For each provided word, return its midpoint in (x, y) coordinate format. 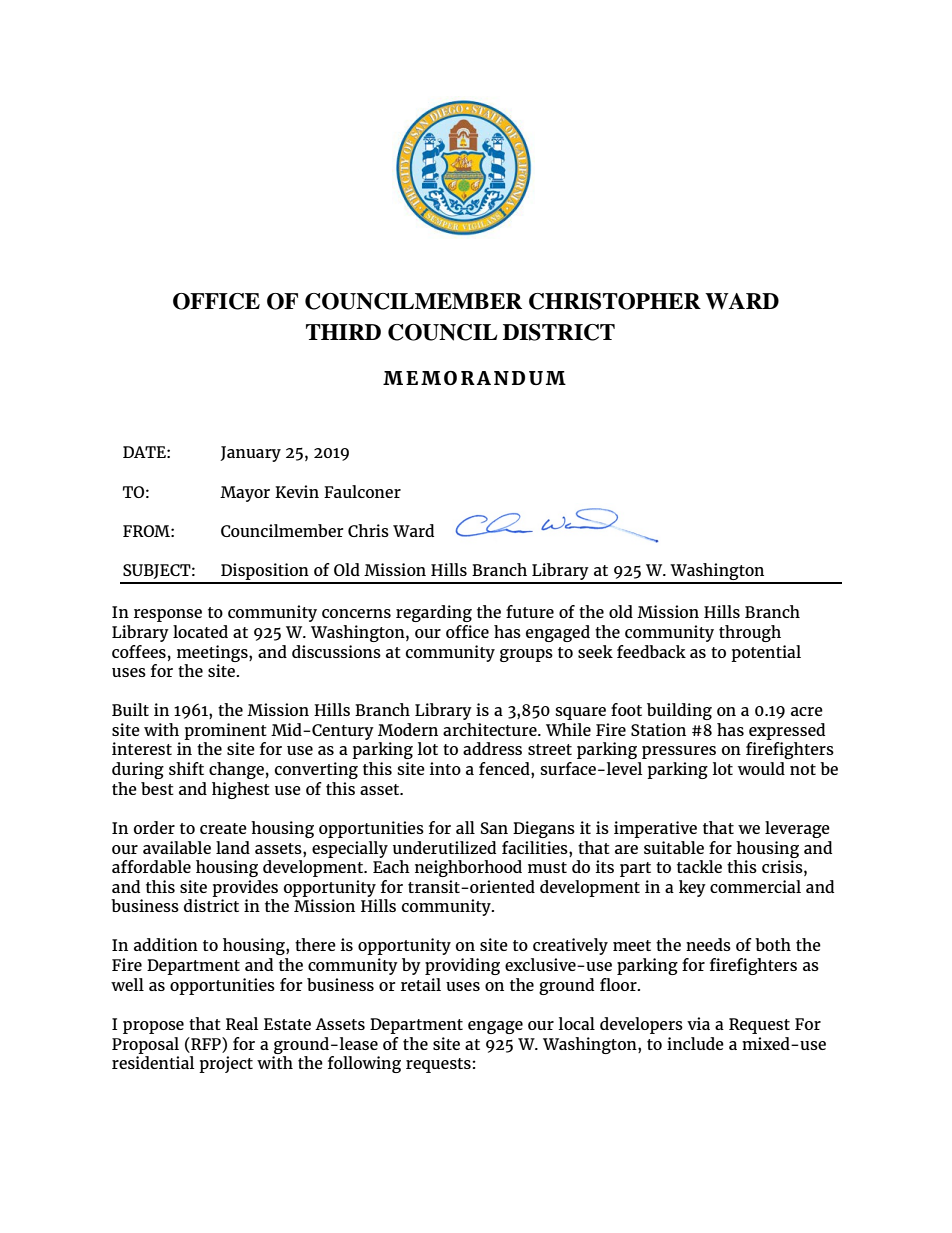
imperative (655, 829)
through (750, 633)
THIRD (343, 332)
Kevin (297, 491)
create (223, 828)
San (494, 828)
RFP (206, 1043)
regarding (434, 613)
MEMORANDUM (474, 378)
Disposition (265, 573)
